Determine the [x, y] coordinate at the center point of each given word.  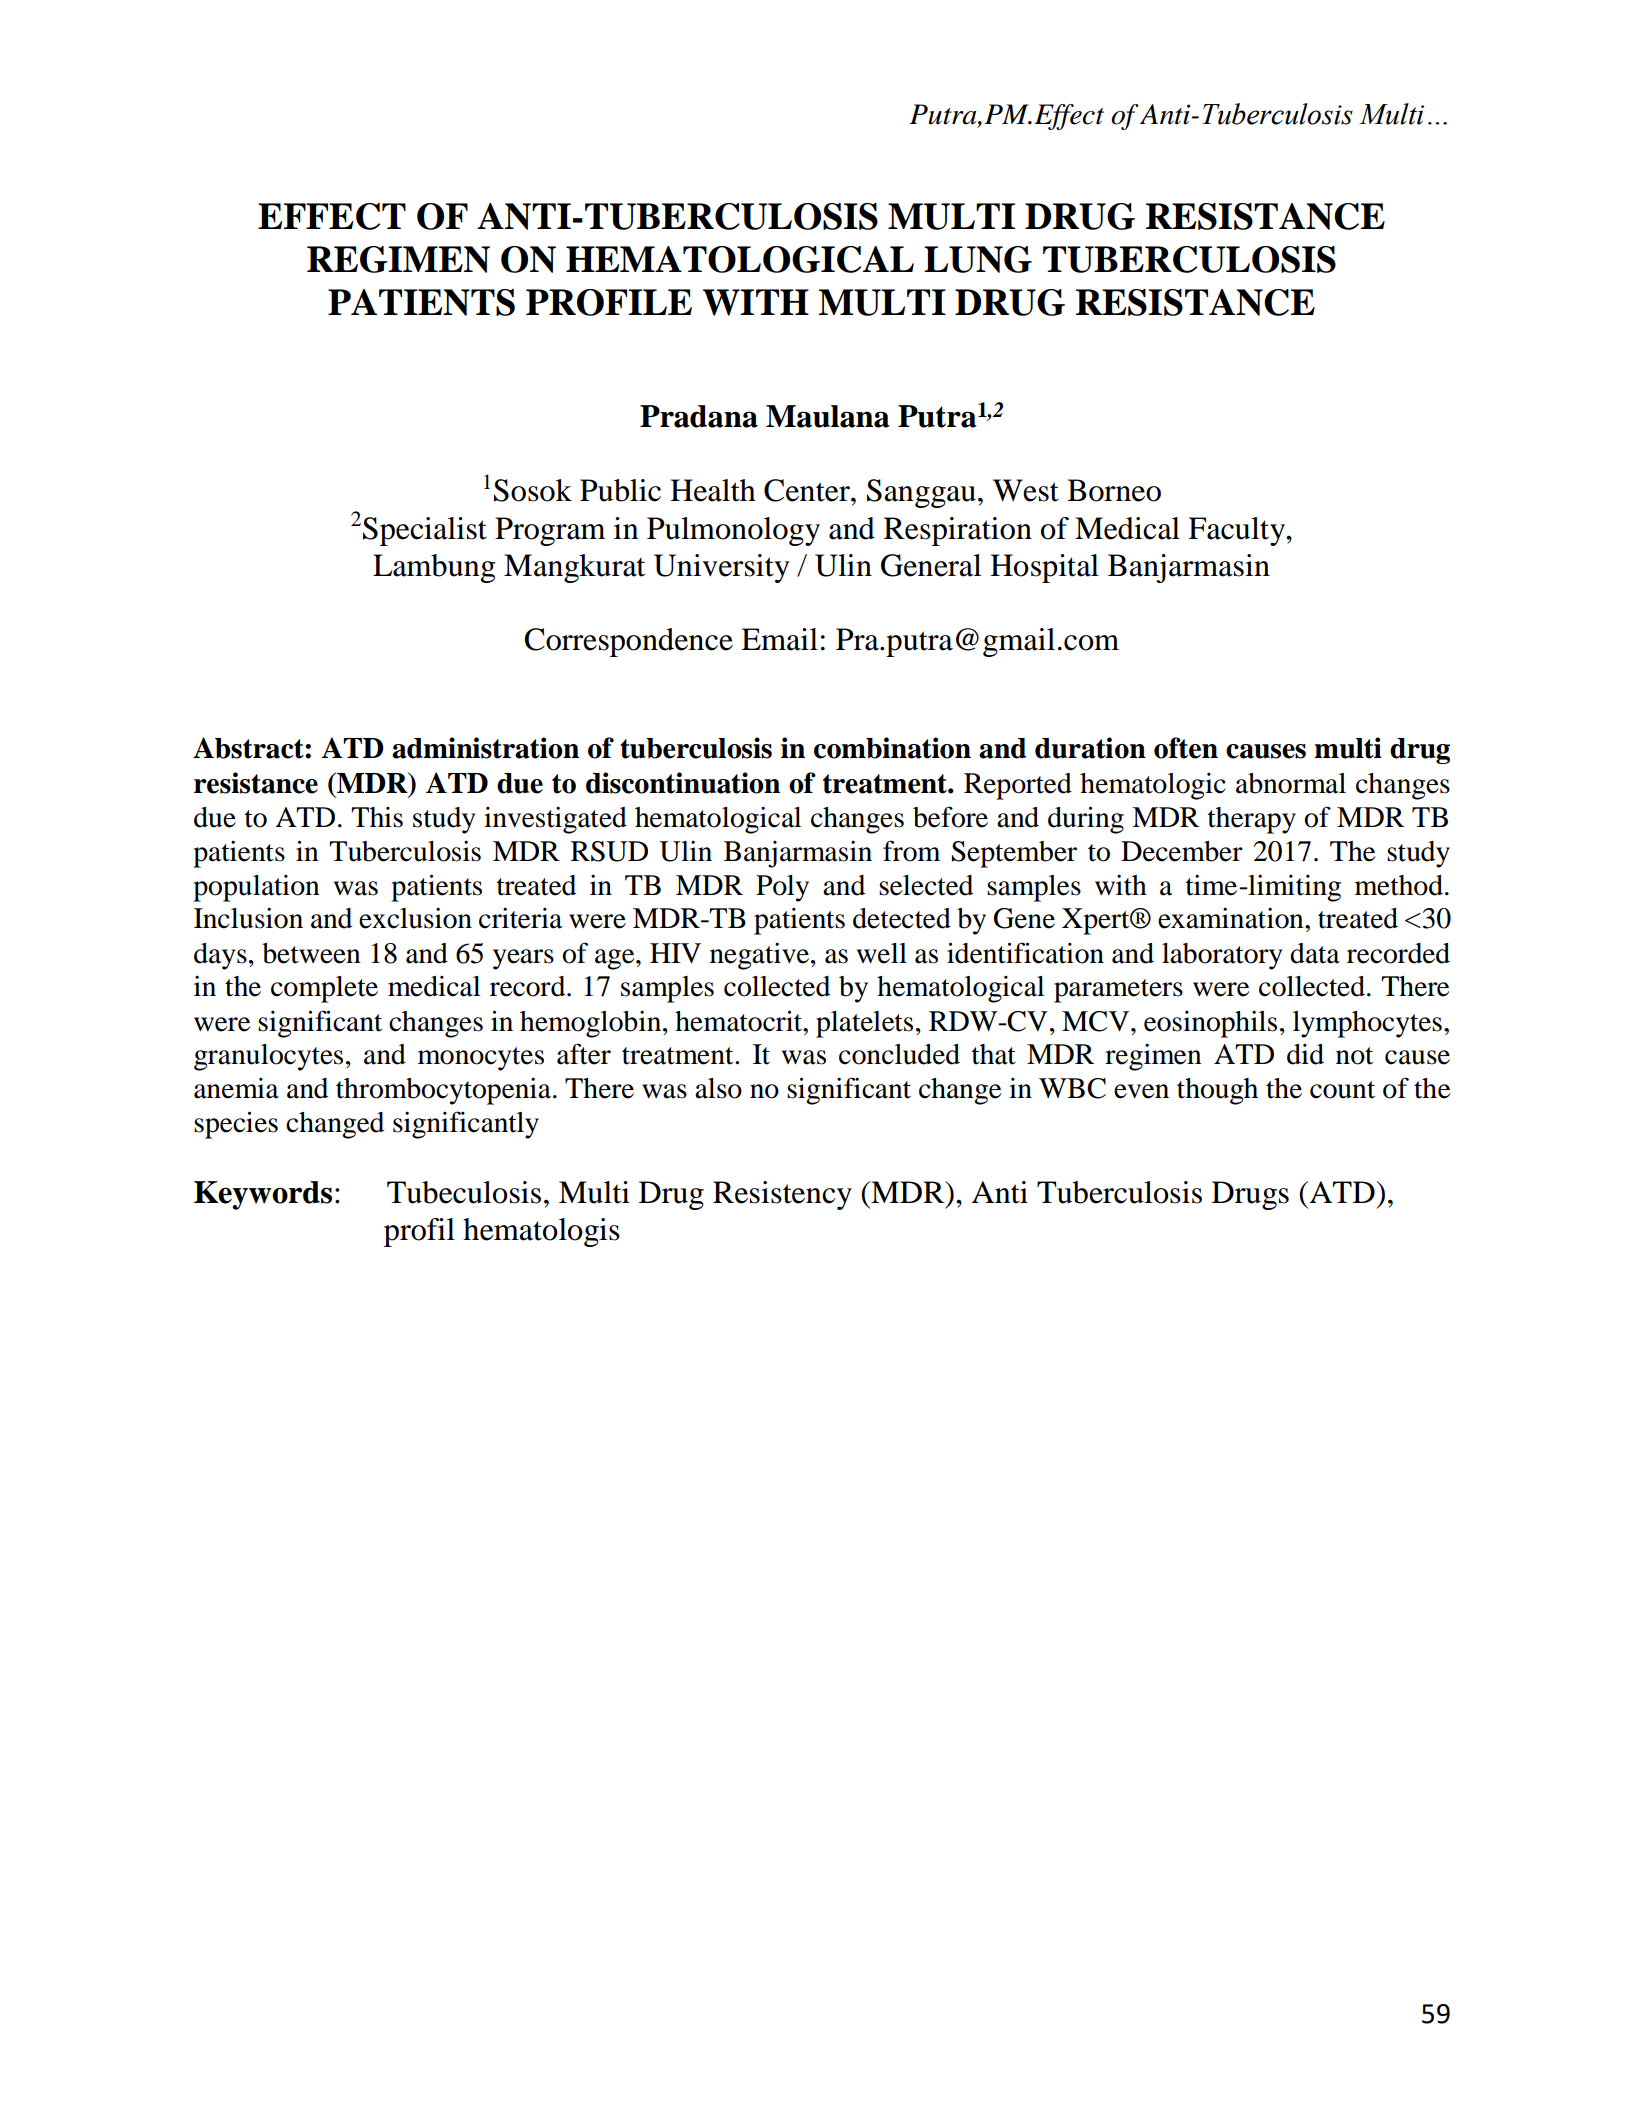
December [1182, 851]
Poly [782, 888]
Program [550, 531]
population [256, 888]
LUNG [978, 259]
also [718, 1088]
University [721, 568]
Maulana [828, 416]
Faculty [1238, 531]
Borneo [1114, 490]
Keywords [263, 1195]
